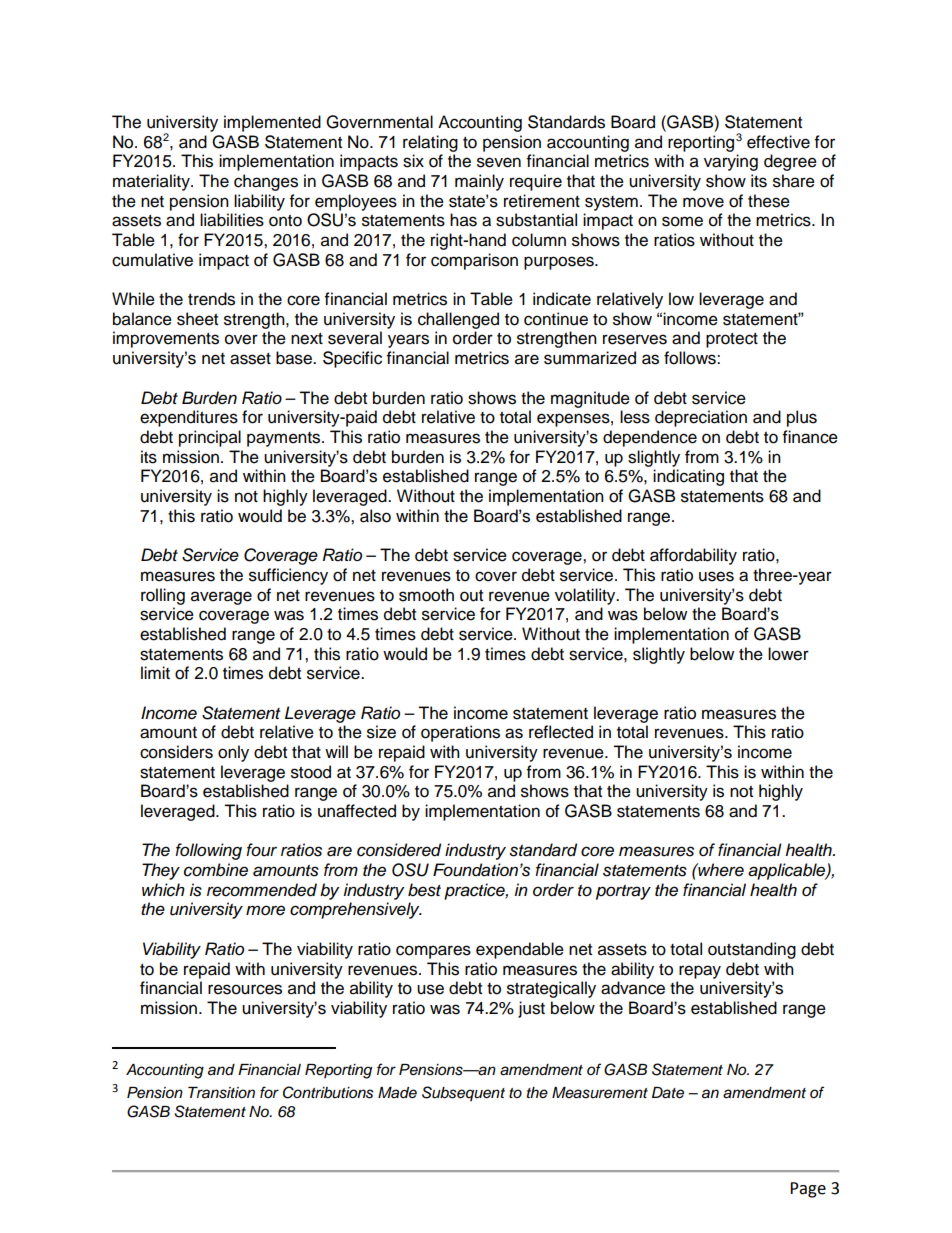 The image size is (952, 1233). I want to click on limit, so click(155, 672).
